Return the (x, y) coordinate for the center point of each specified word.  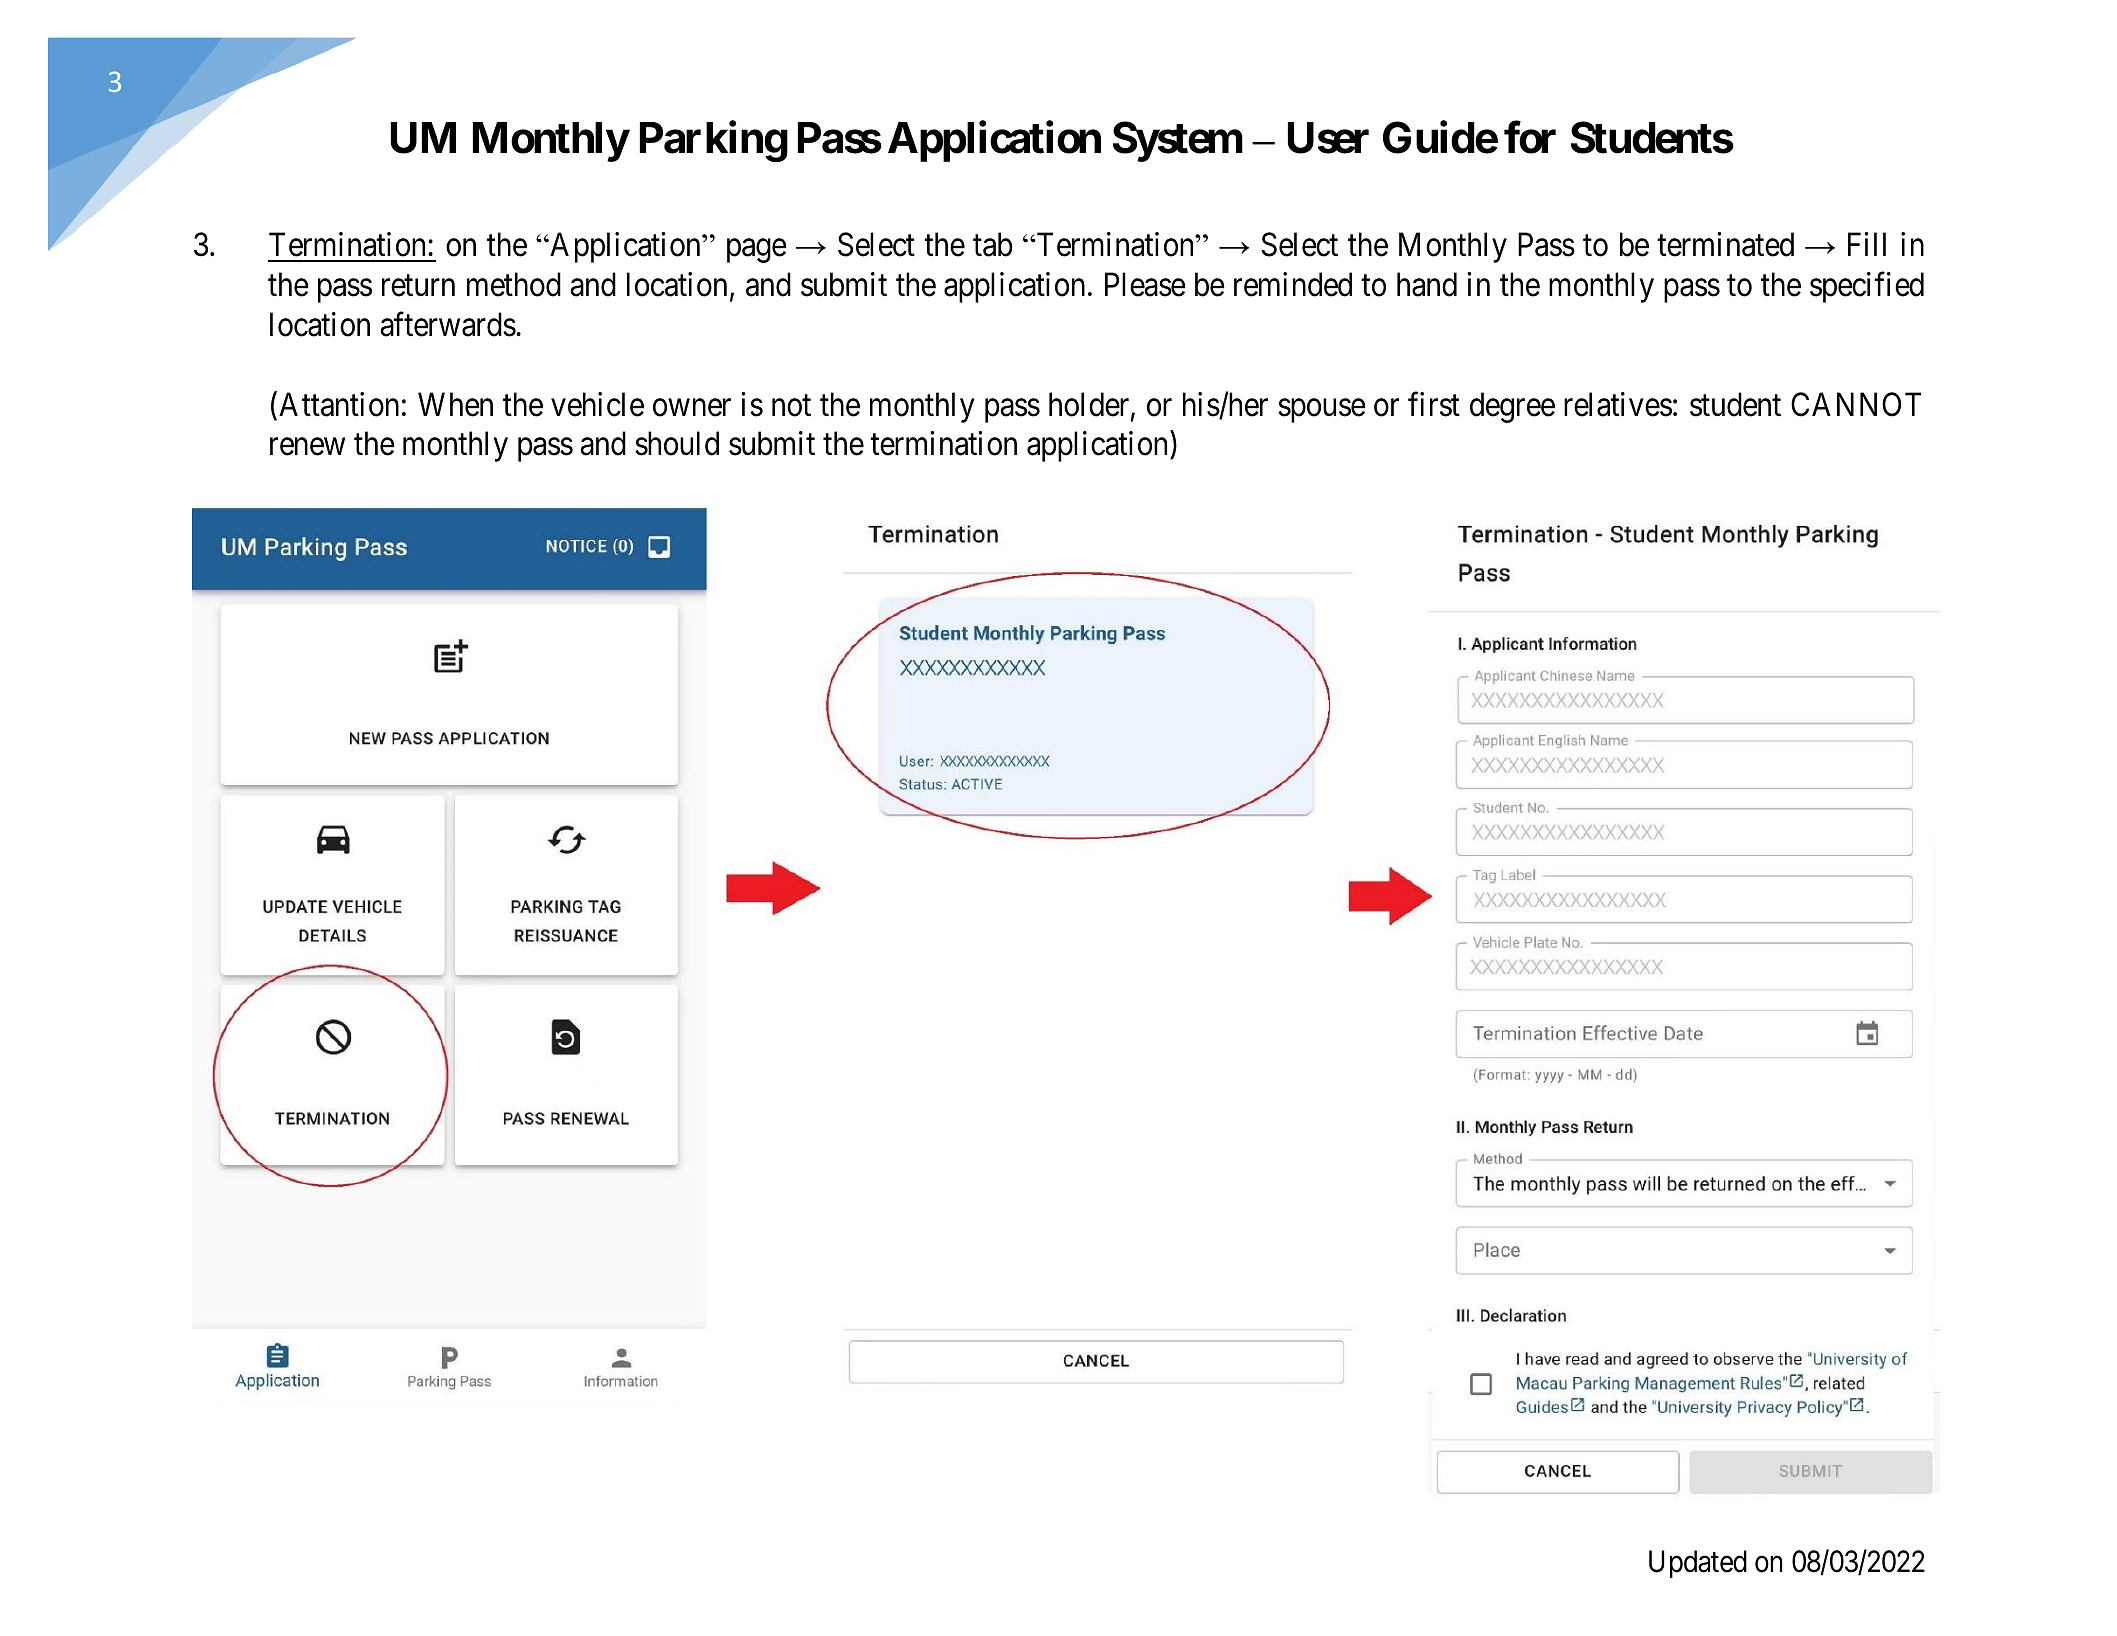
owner (692, 408)
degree (1512, 407)
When (455, 404)
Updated (1698, 1564)
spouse (1322, 411)
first (1434, 404)
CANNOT (1856, 404)
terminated (1725, 244)
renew (307, 447)
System (1178, 141)
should (677, 444)
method (514, 284)
